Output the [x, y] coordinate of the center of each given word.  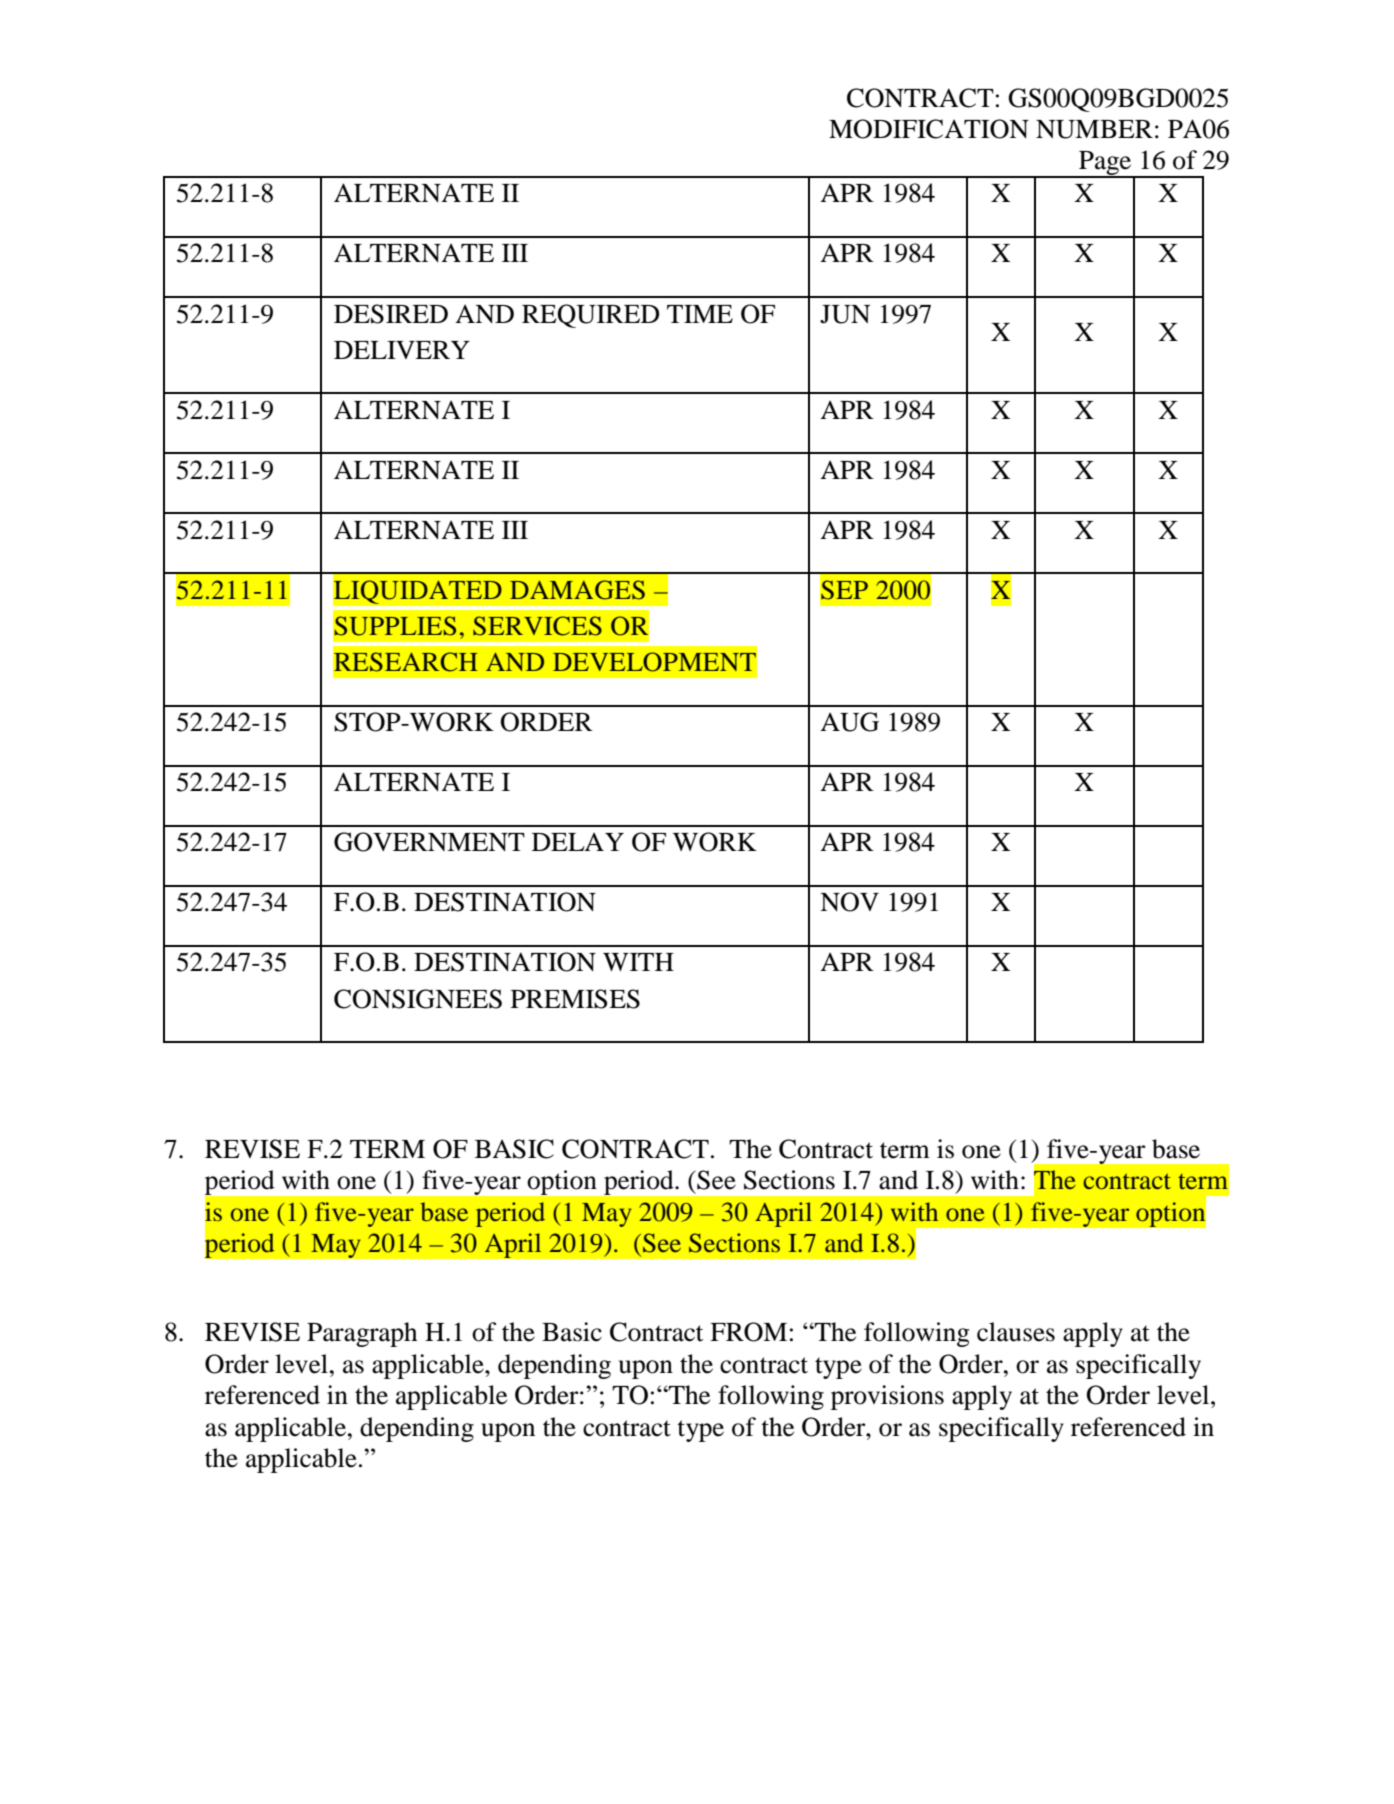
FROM [748, 1332]
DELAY [578, 841]
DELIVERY [402, 350]
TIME [700, 314]
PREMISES [575, 999]
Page [1105, 164]
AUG [849, 722]
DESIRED [391, 314]
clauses [1016, 1332]
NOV [849, 902]
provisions [887, 1397]
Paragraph [362, 1334]
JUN [845, 314]
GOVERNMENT [429, 842]
